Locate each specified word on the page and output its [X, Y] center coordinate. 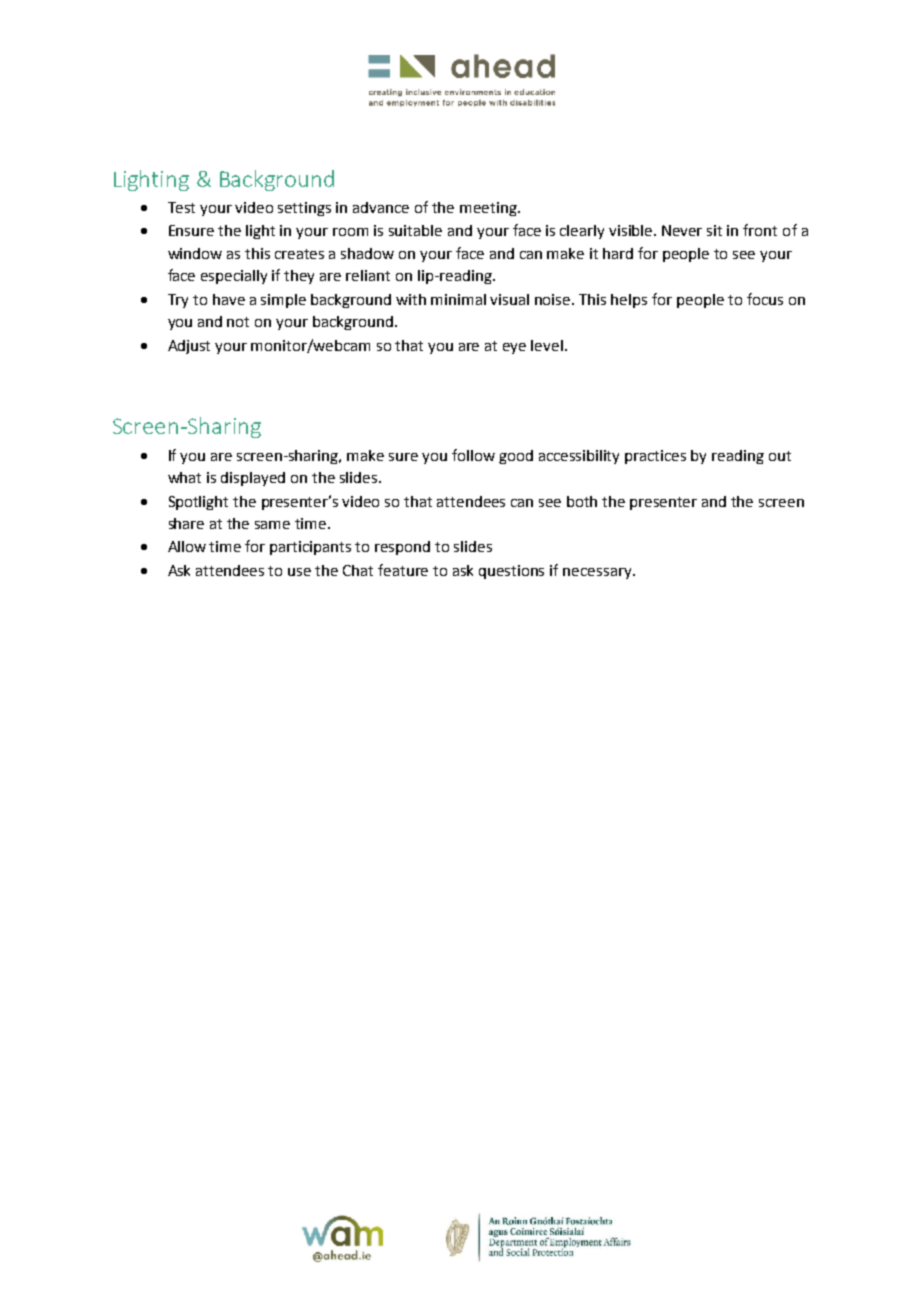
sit [714, 230]
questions [511, 572]
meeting [489, 209]
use [299, 572]
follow [473, 455]
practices [655, 457]
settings [304, 209]
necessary [598, 573]
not [238, 322]
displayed [253, 479]
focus [765, 299]
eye [514, 348]
